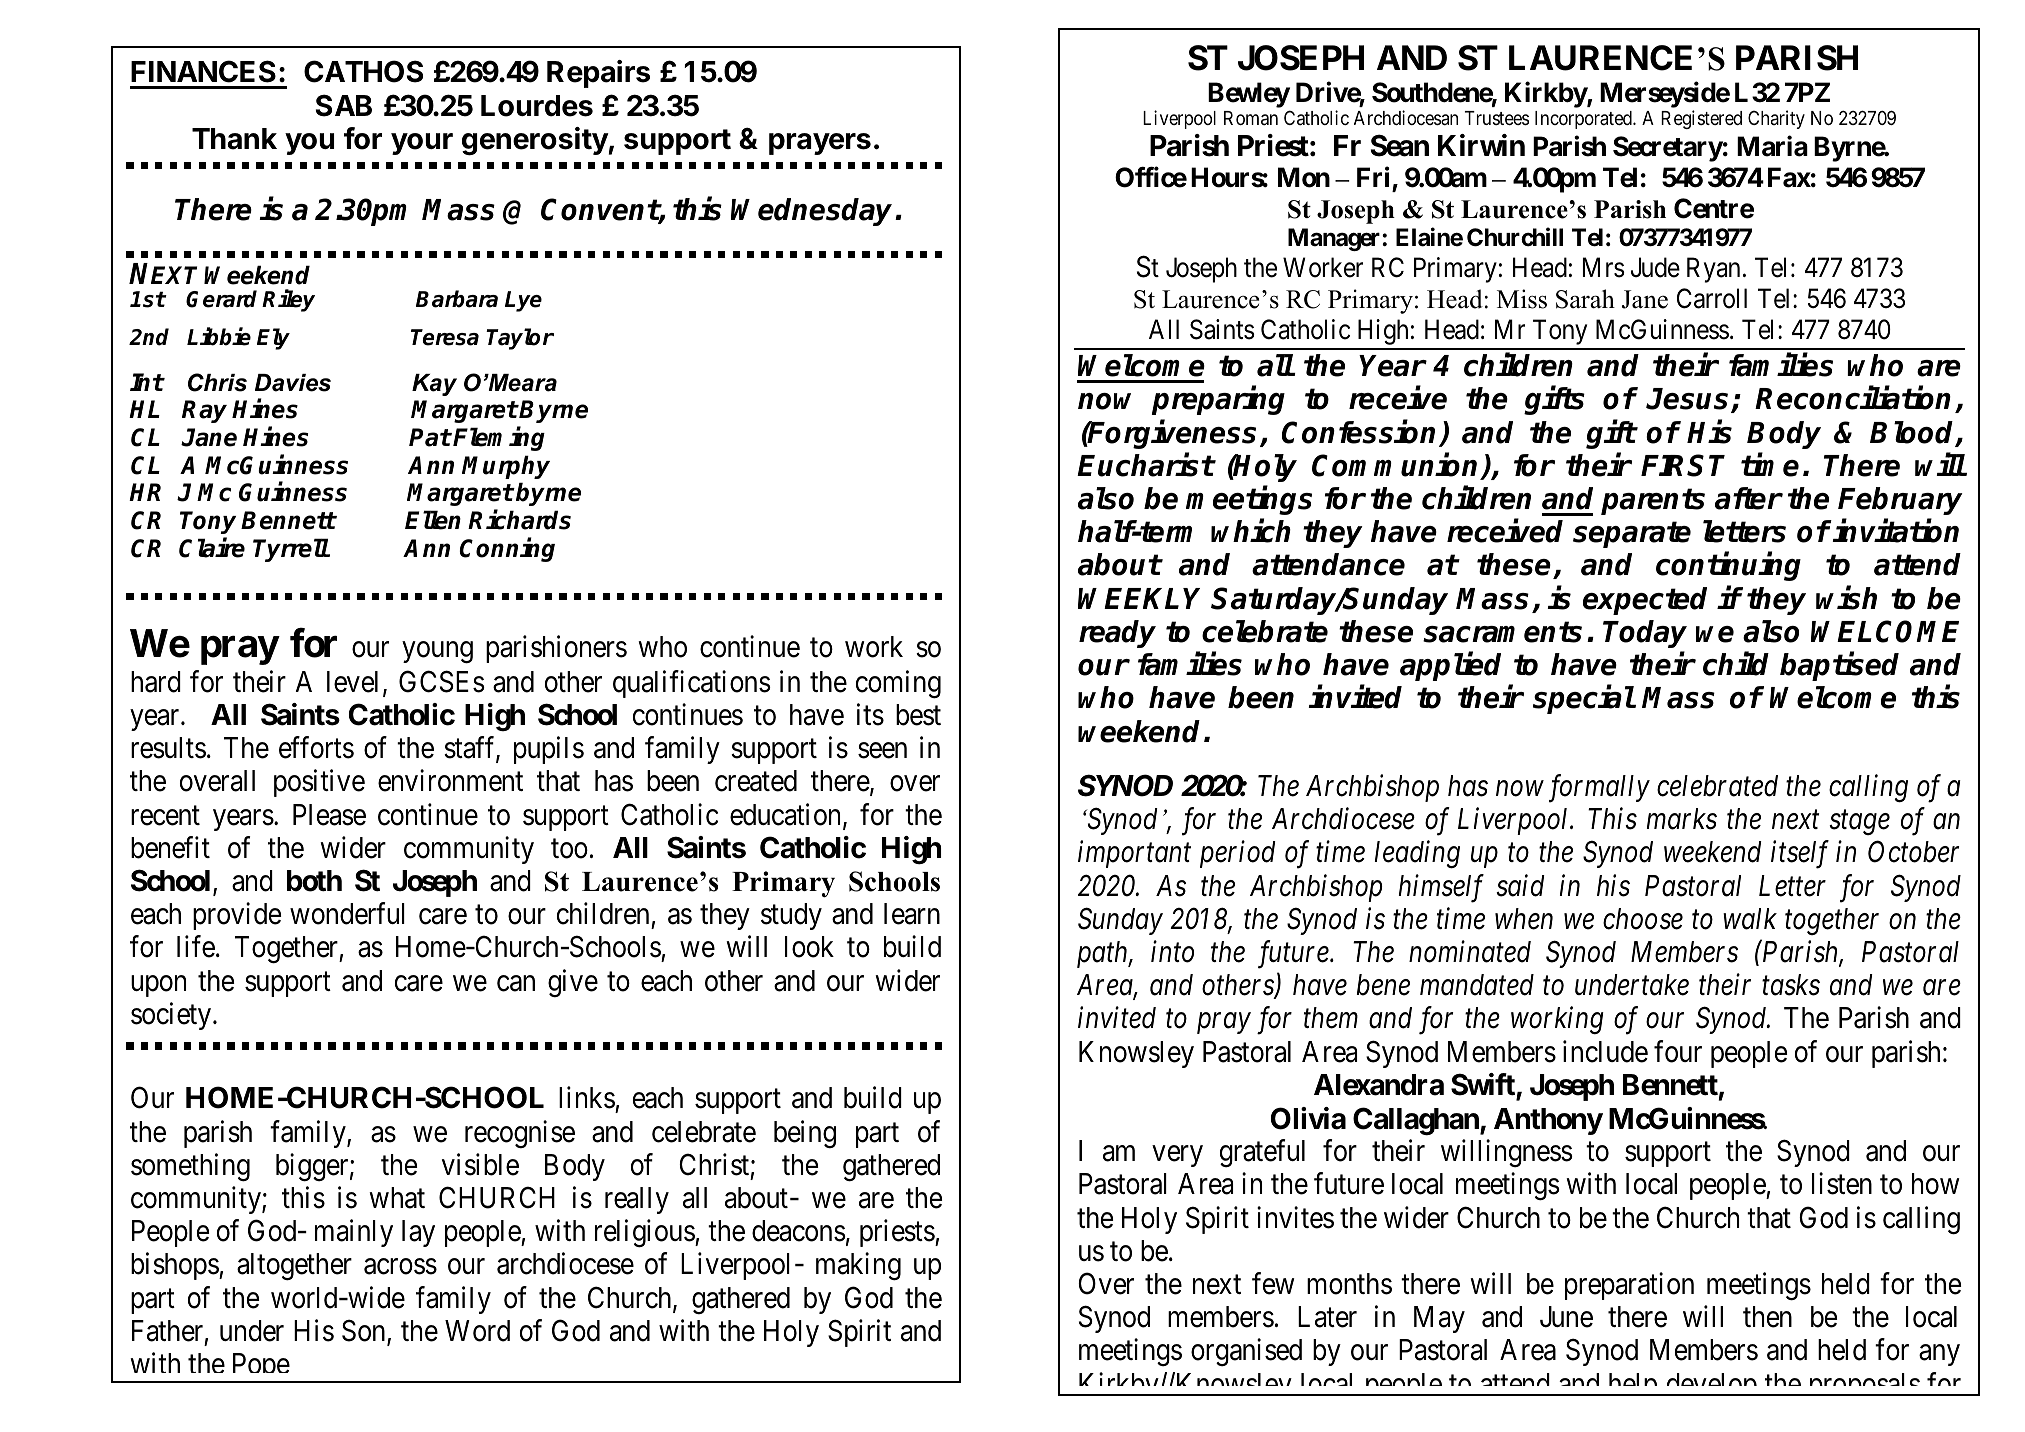 Image resolution: width=2025 pixels, height=1432 pixels. What do you see at coordinates (344, 105) in the document?
I see `SAB` at bounding box center [344, 105].
